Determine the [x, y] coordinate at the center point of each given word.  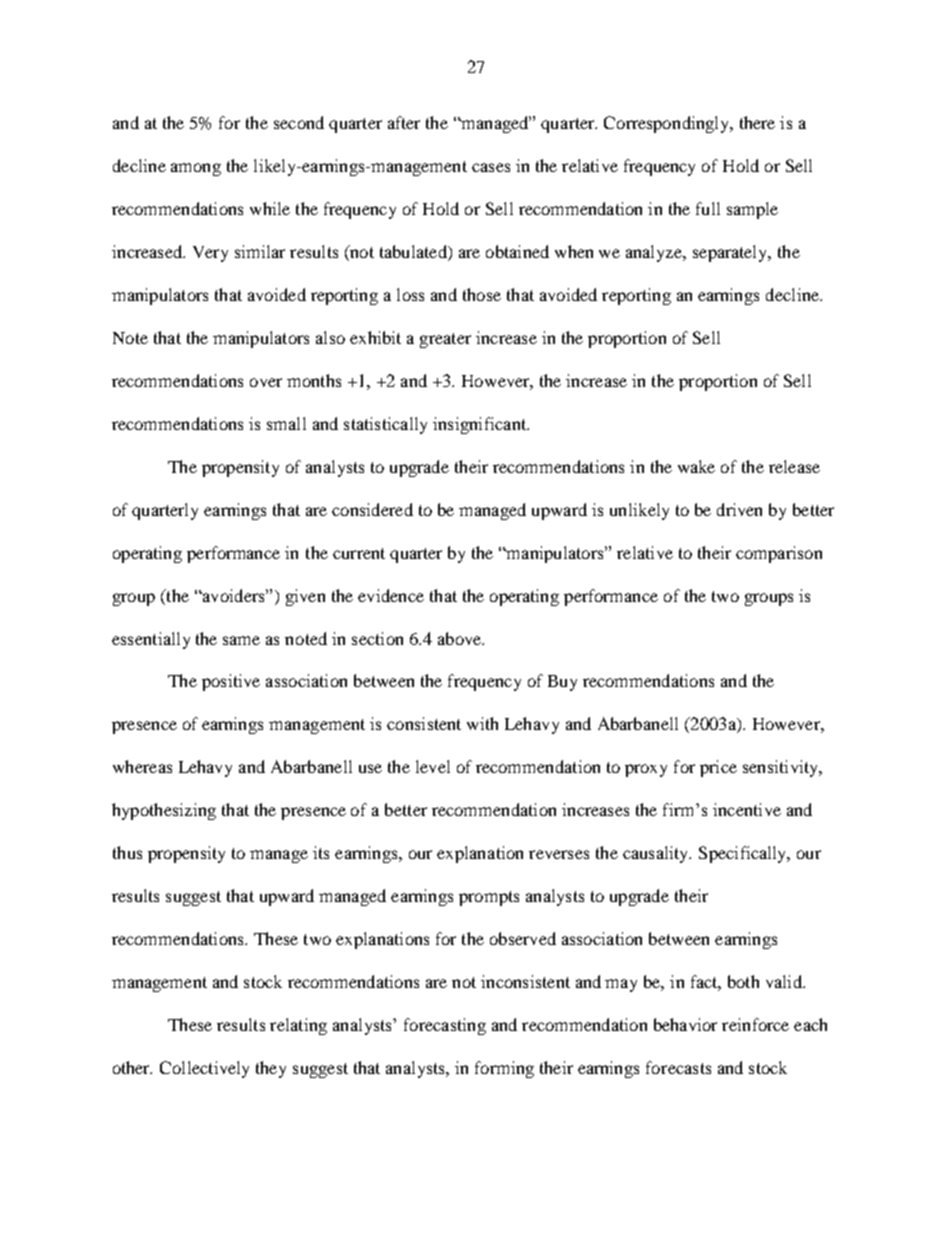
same [241, 640]
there [757, 122]
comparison [779, 554]
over [266, 382]
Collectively [204, 1069]
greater [445, 340]
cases [491, 167]
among [196, 169]
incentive [747, 809]
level [433, 766]
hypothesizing [164, 811]
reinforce [755, 1024]
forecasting [445, 1026]
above [461, 638]
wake [696, 466]
